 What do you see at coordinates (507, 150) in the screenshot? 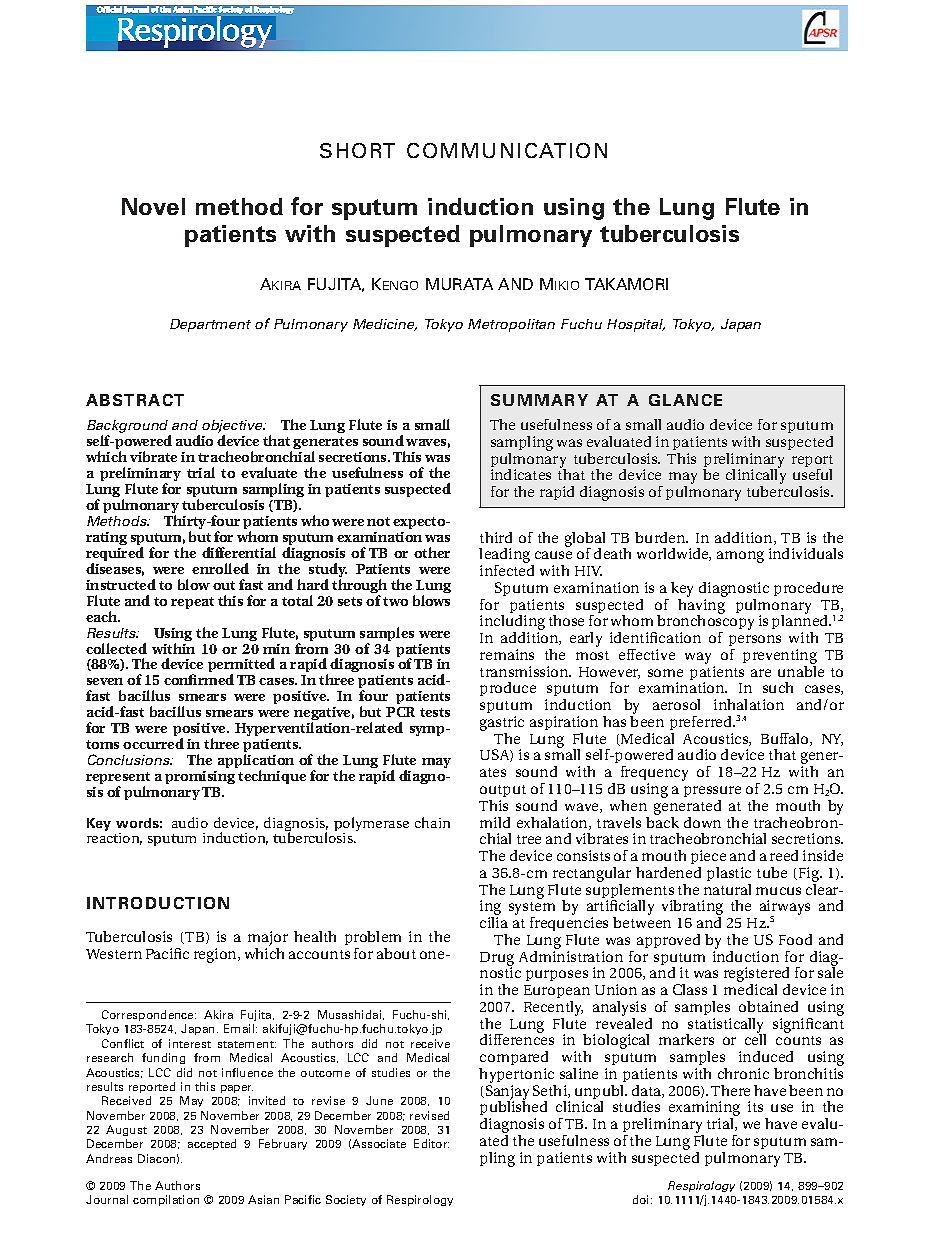
I see `COMMUNICATION` at bounding box center [507, 150].
